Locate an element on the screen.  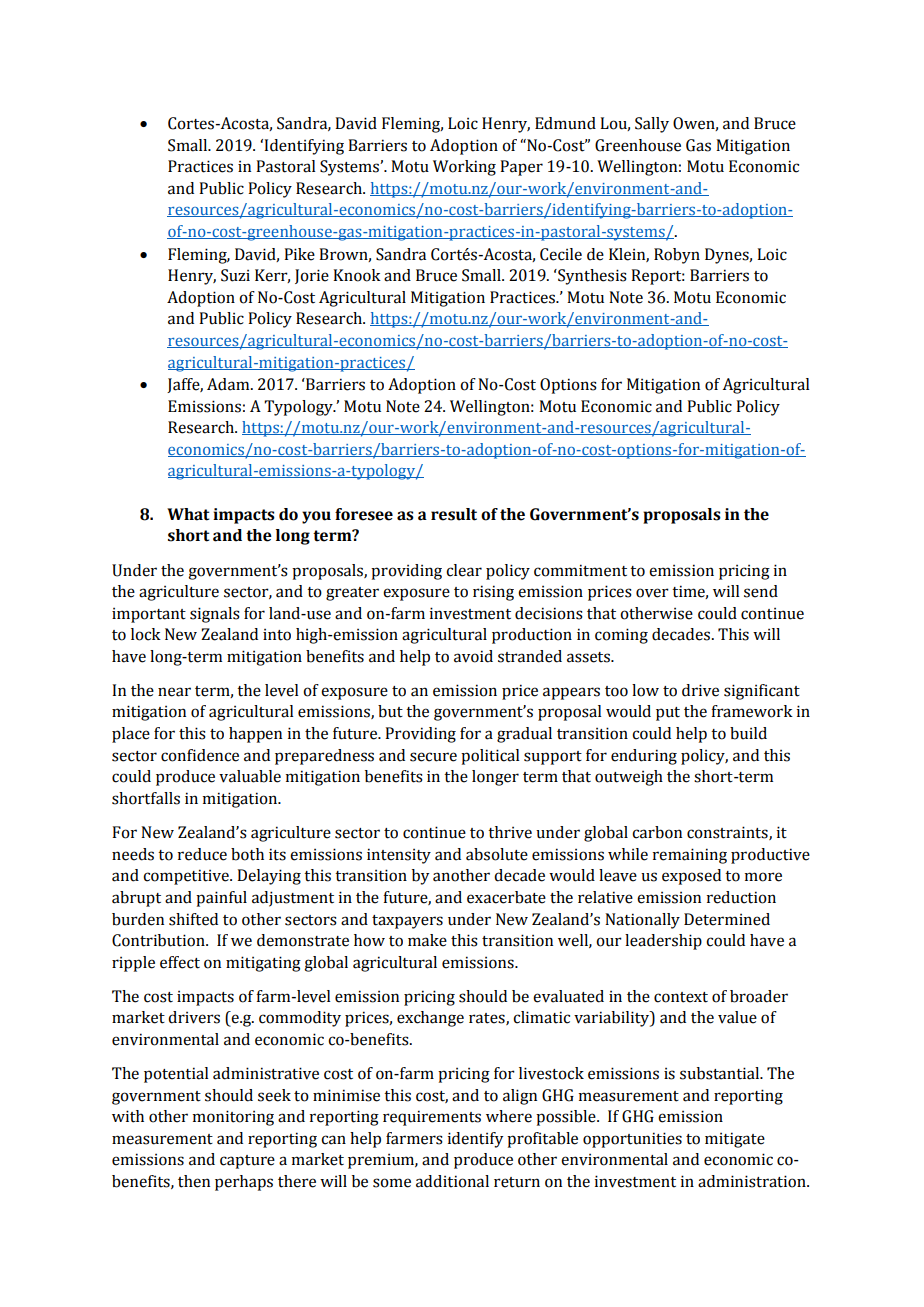
Pike is located at coordinates (299, 254).
